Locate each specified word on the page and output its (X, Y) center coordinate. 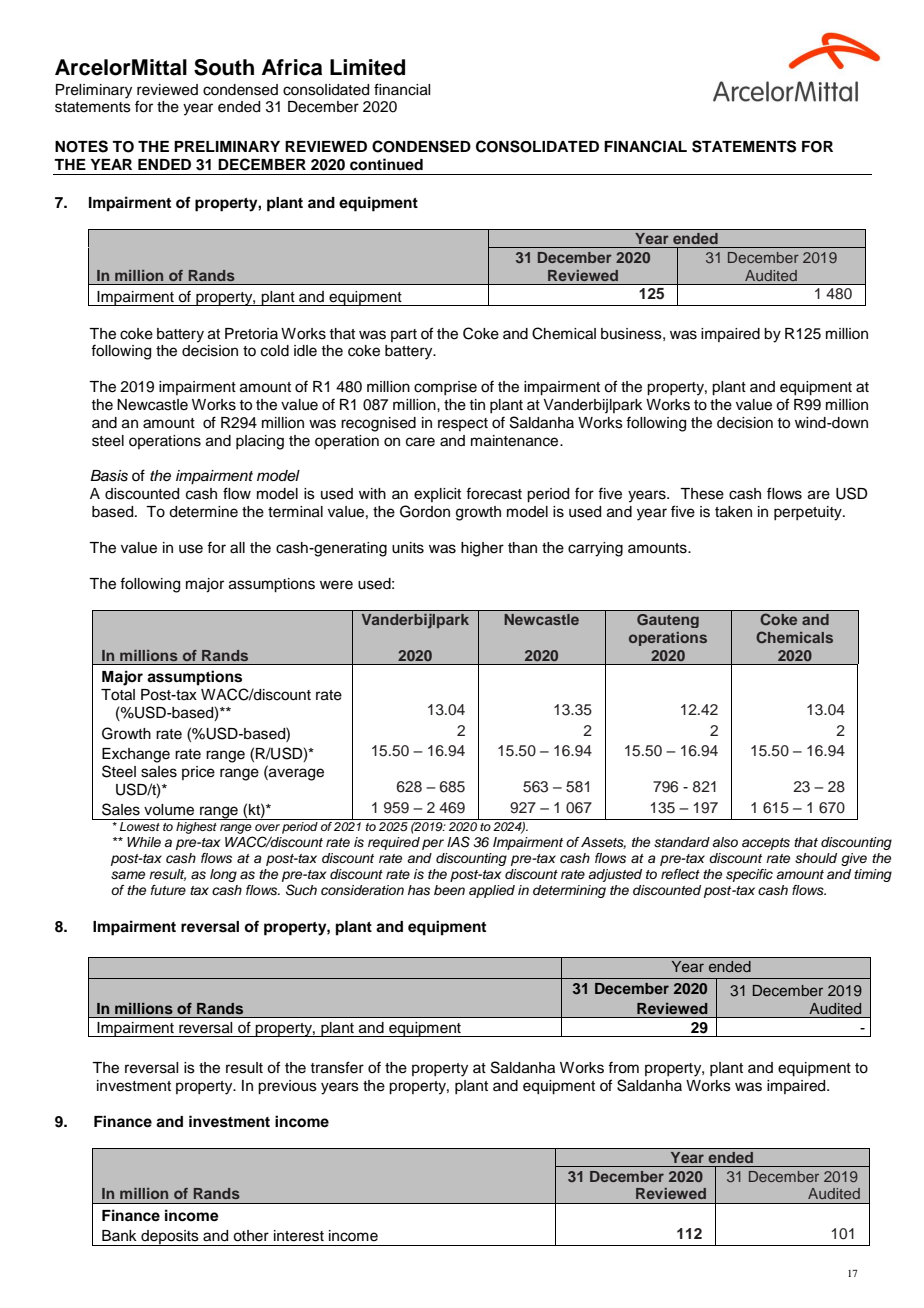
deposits (170, 1238)
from (623, 1067)
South (224, 67)
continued (386, 164)
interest (299, 1236)
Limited (367, 67)
